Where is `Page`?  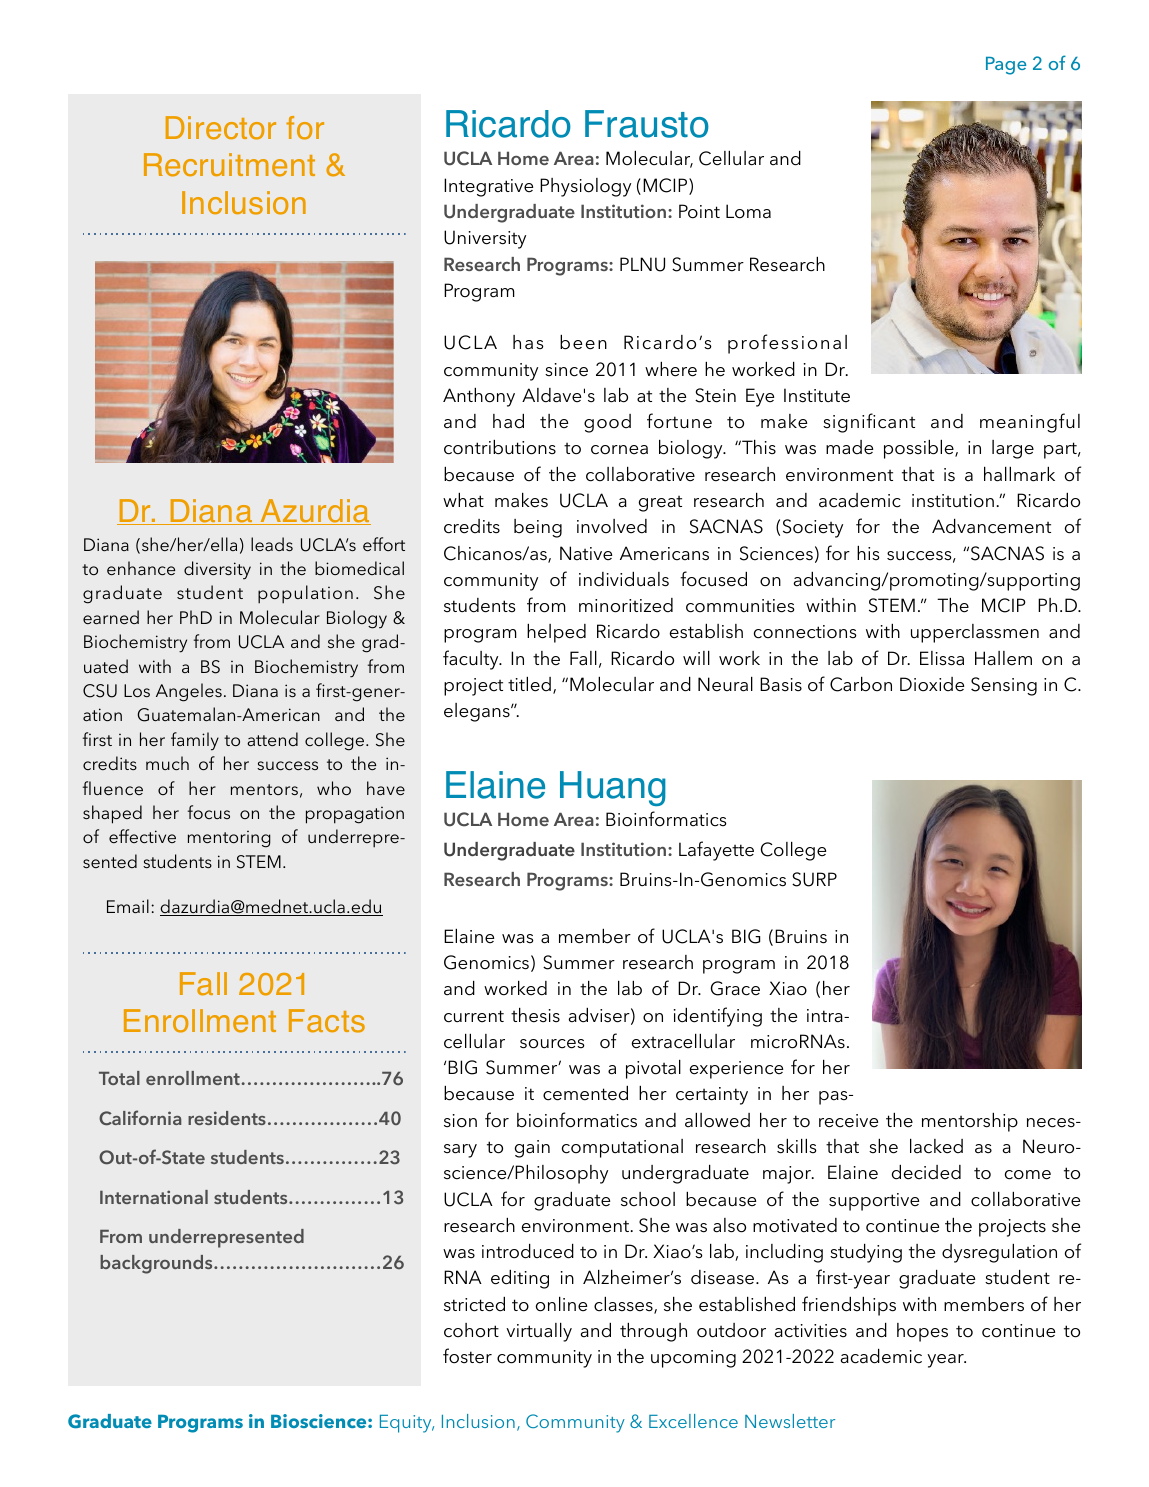 Page is located at coordinates (1006, 66).
